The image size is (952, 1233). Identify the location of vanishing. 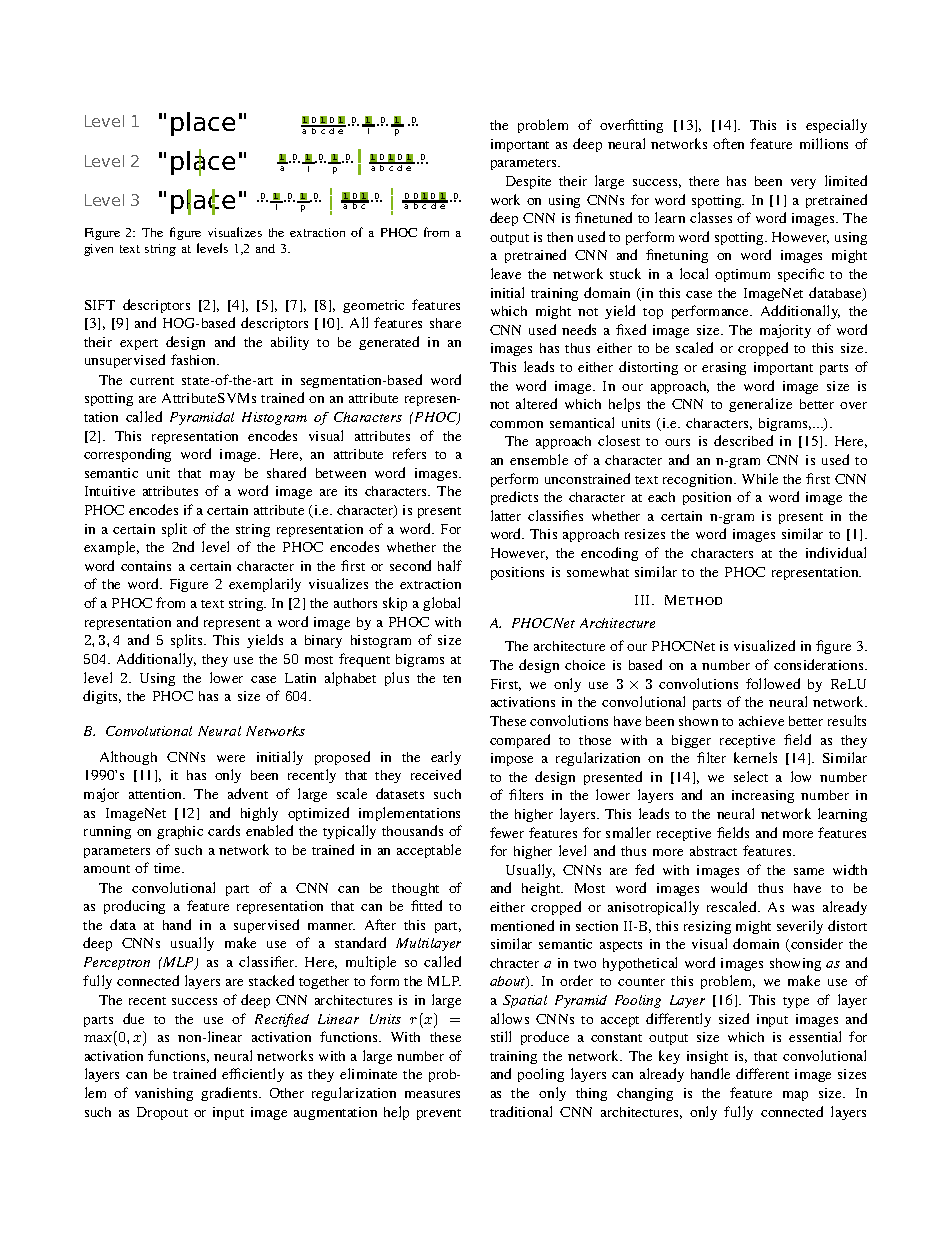
(164, 1094).
